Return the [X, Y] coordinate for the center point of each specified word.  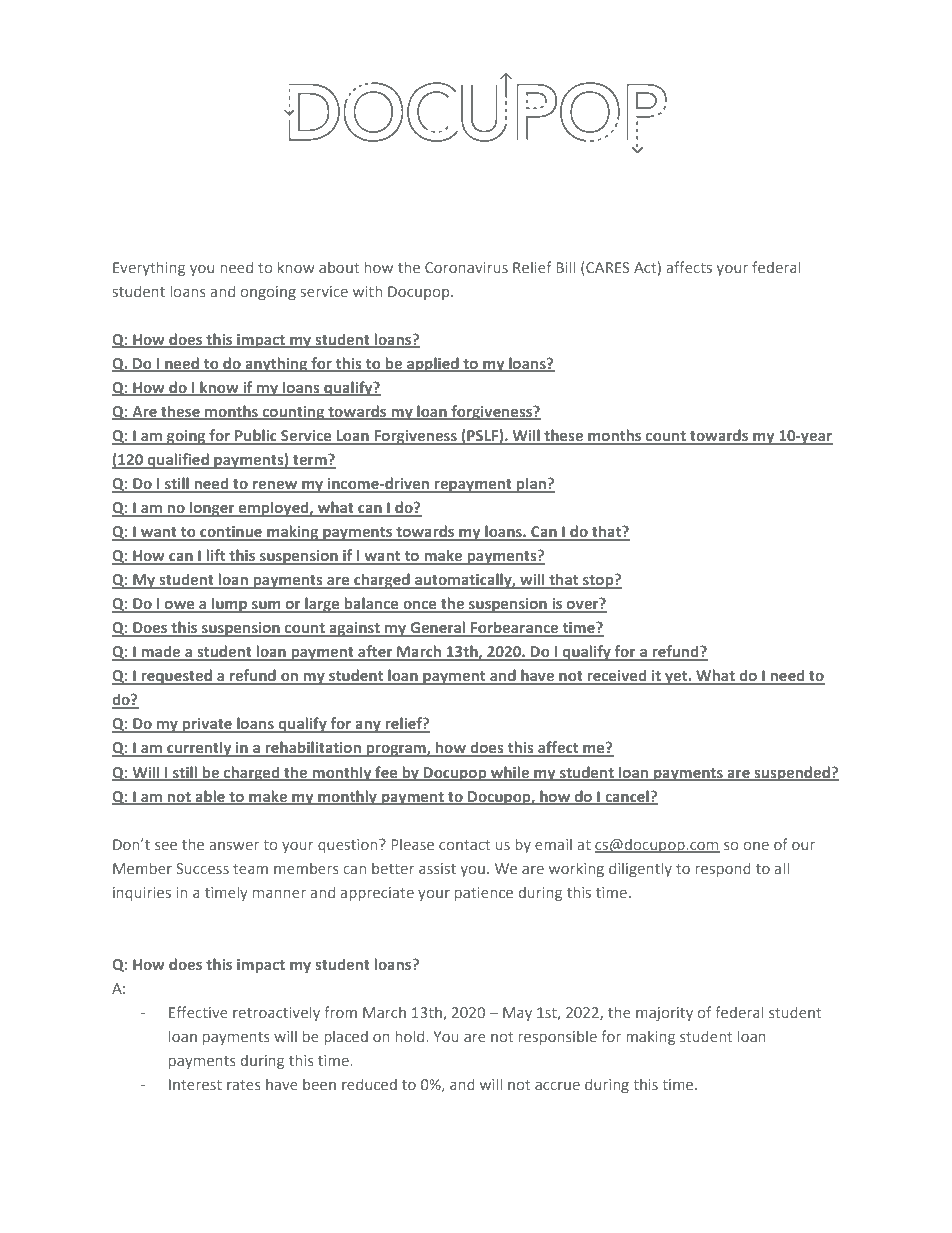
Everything [149, 268]
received [617, 676]
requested [176, 677]
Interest [195, 1084]
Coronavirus [466, 267]
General [438, 628]
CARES [606, 267]
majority [664, 1014]
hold [411, 1036]
